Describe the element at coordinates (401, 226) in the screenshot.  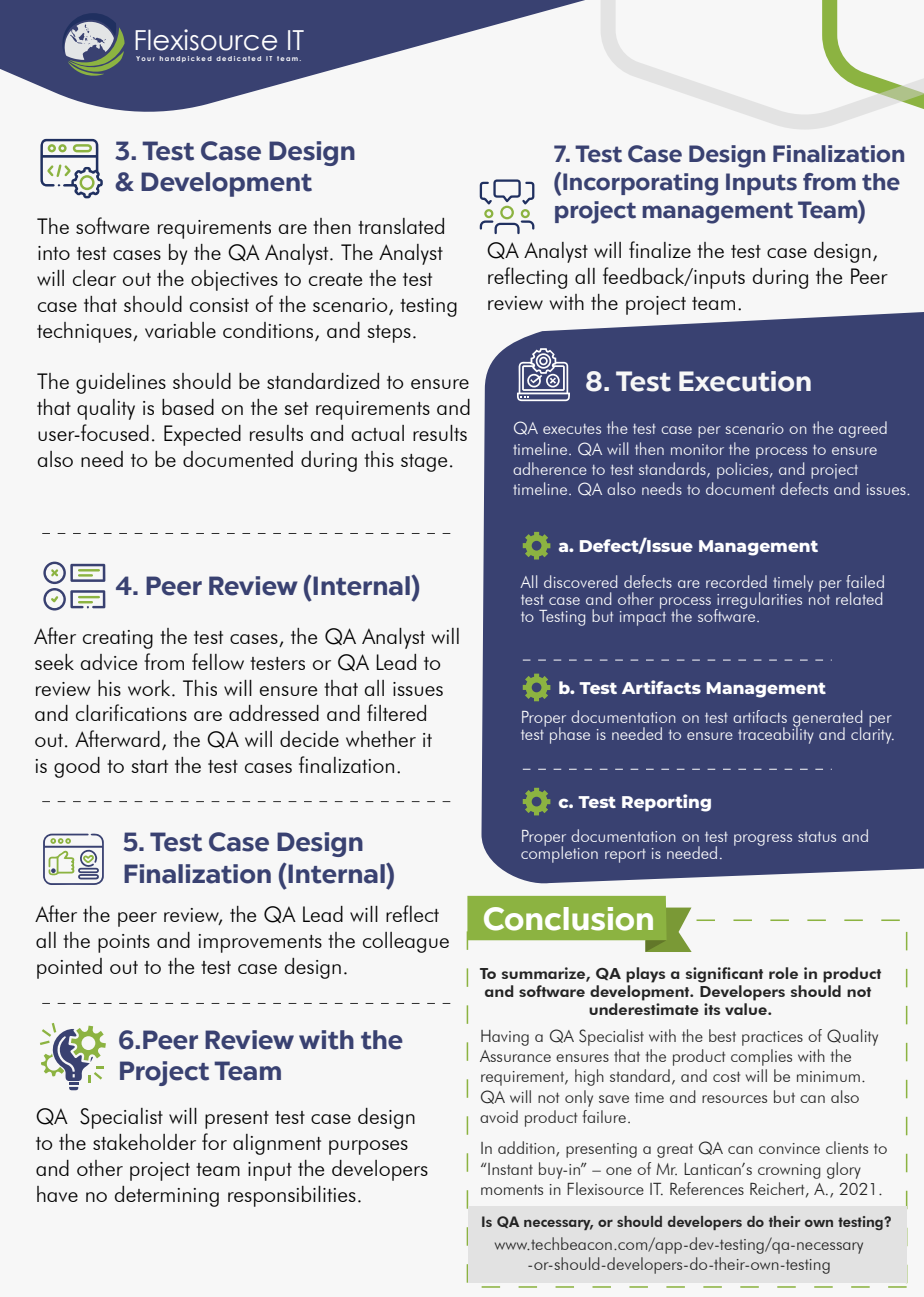
I see `translated` at that location.
